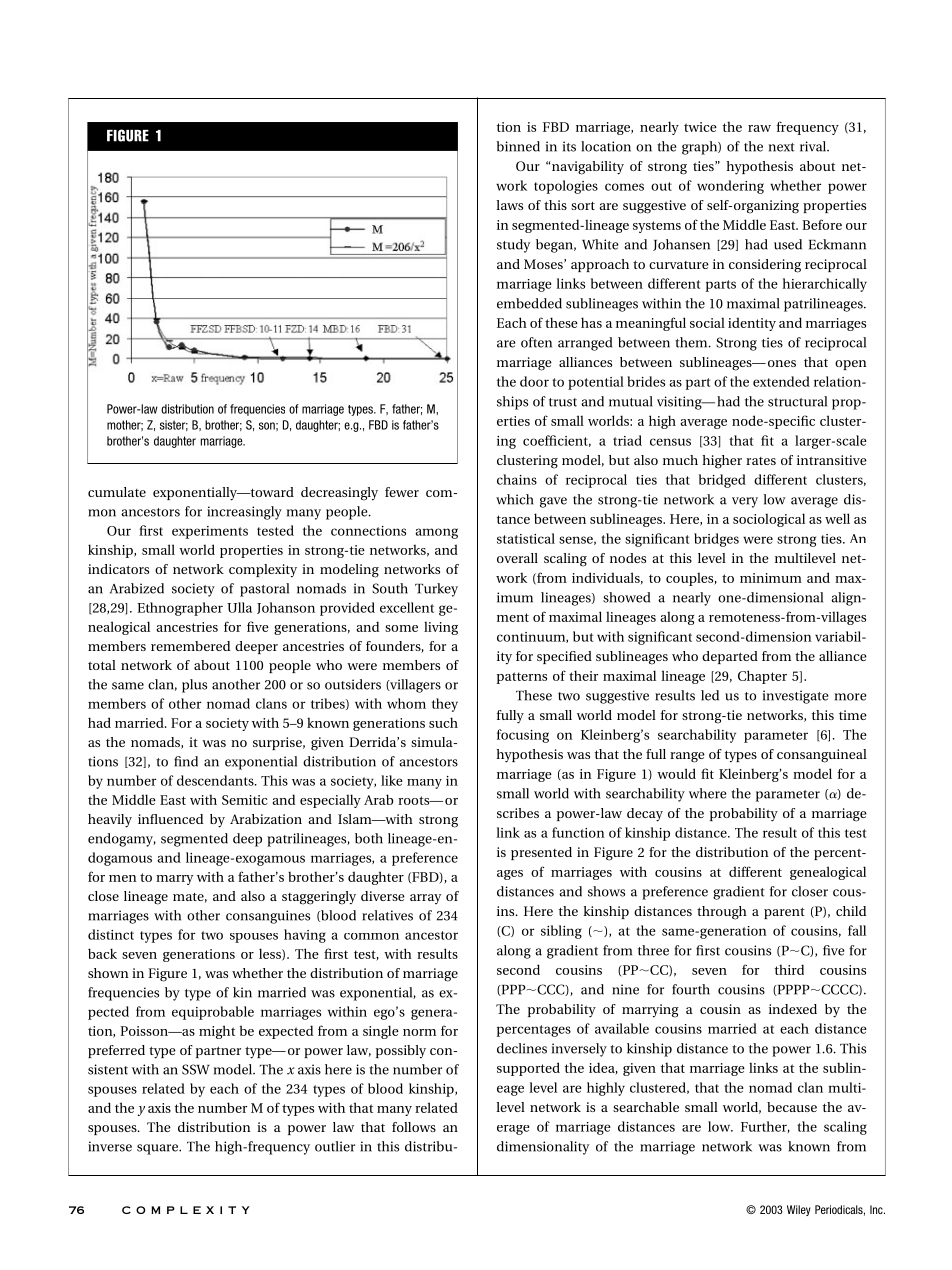  What do you see at coordinates (522, 678) in the image?
I see `patterns` at bounding box center [522, 678].
